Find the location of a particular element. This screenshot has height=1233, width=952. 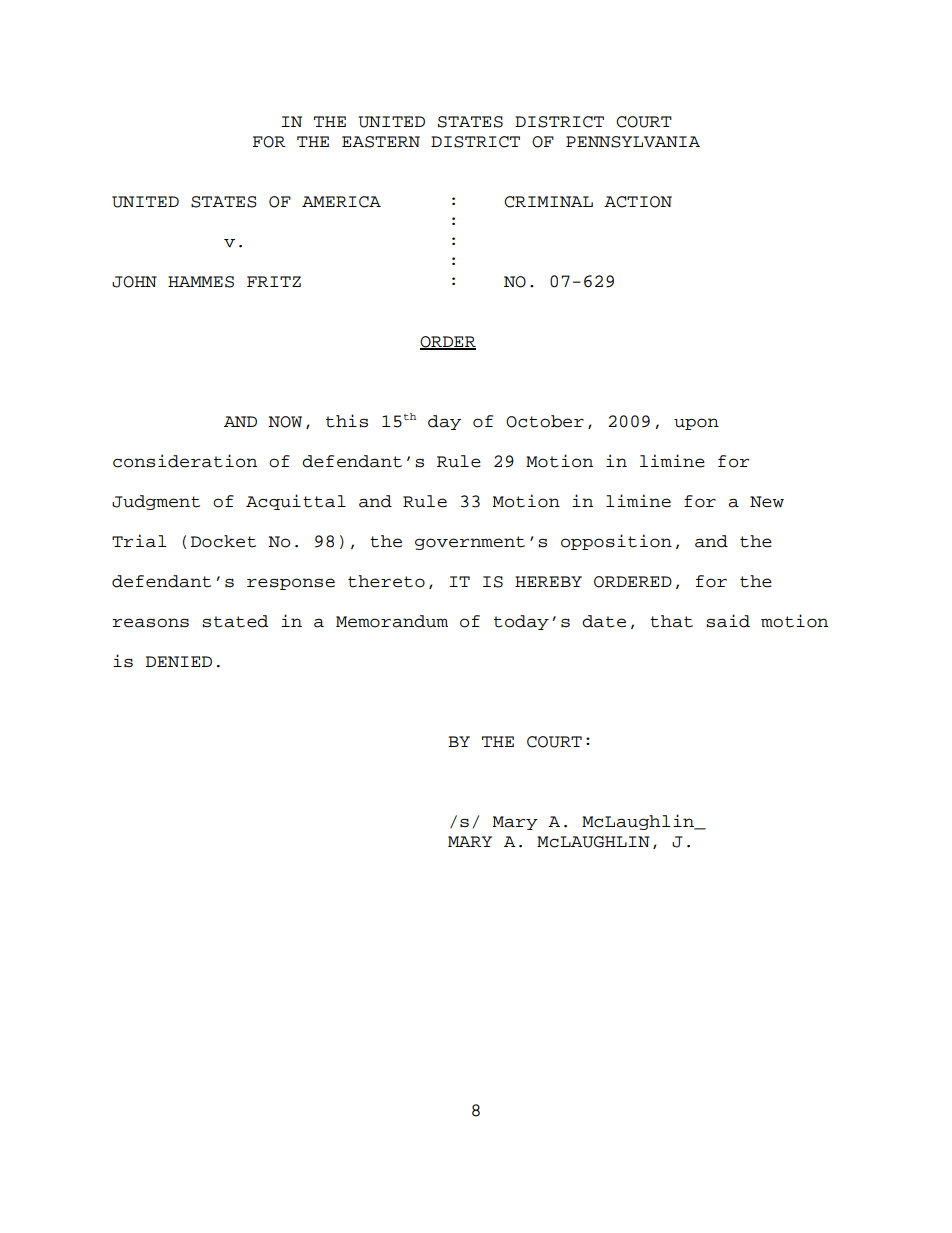

October is located at coordinates (545, 421).
